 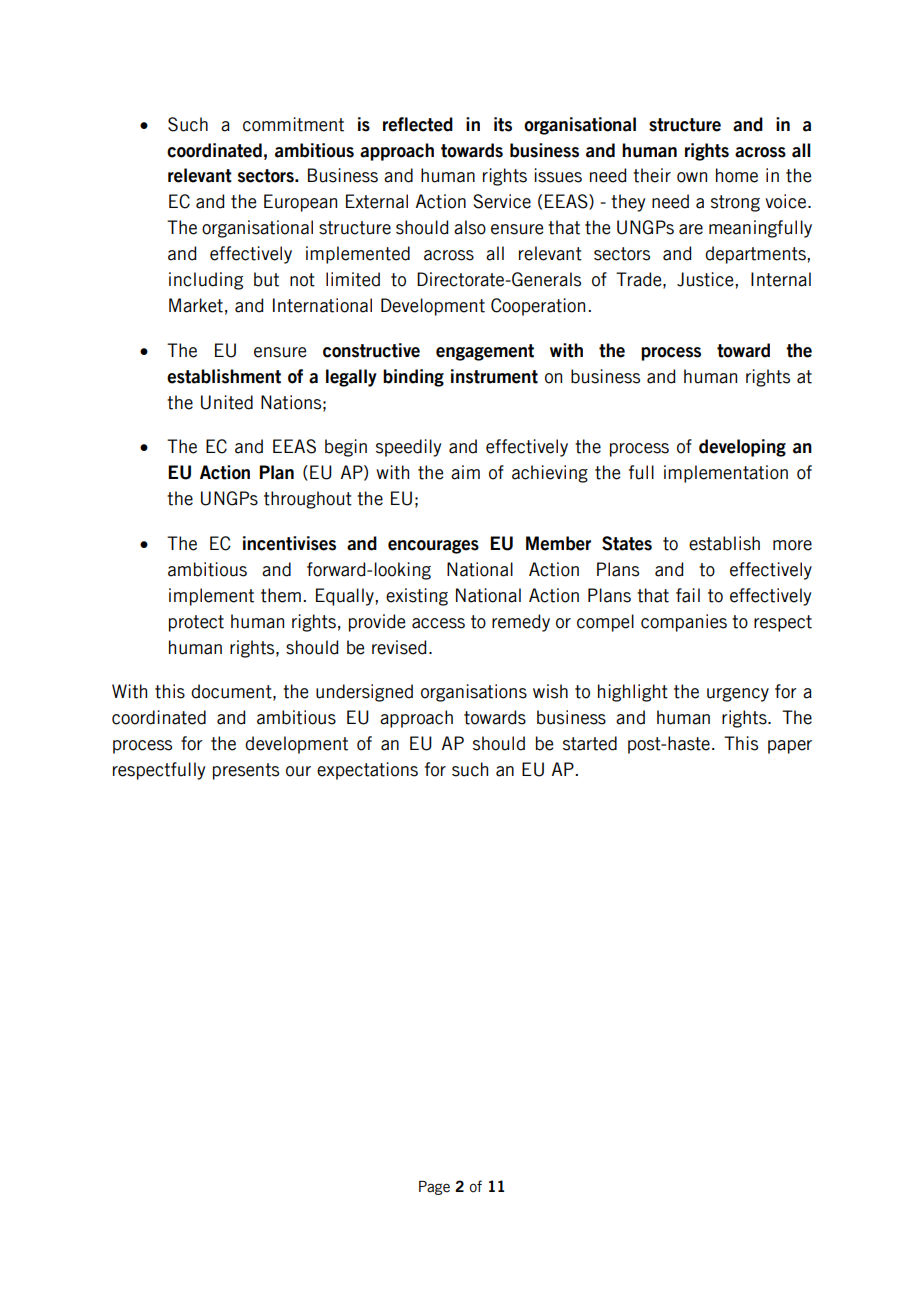 I want to click on paper, so click(x=790, y=747).
